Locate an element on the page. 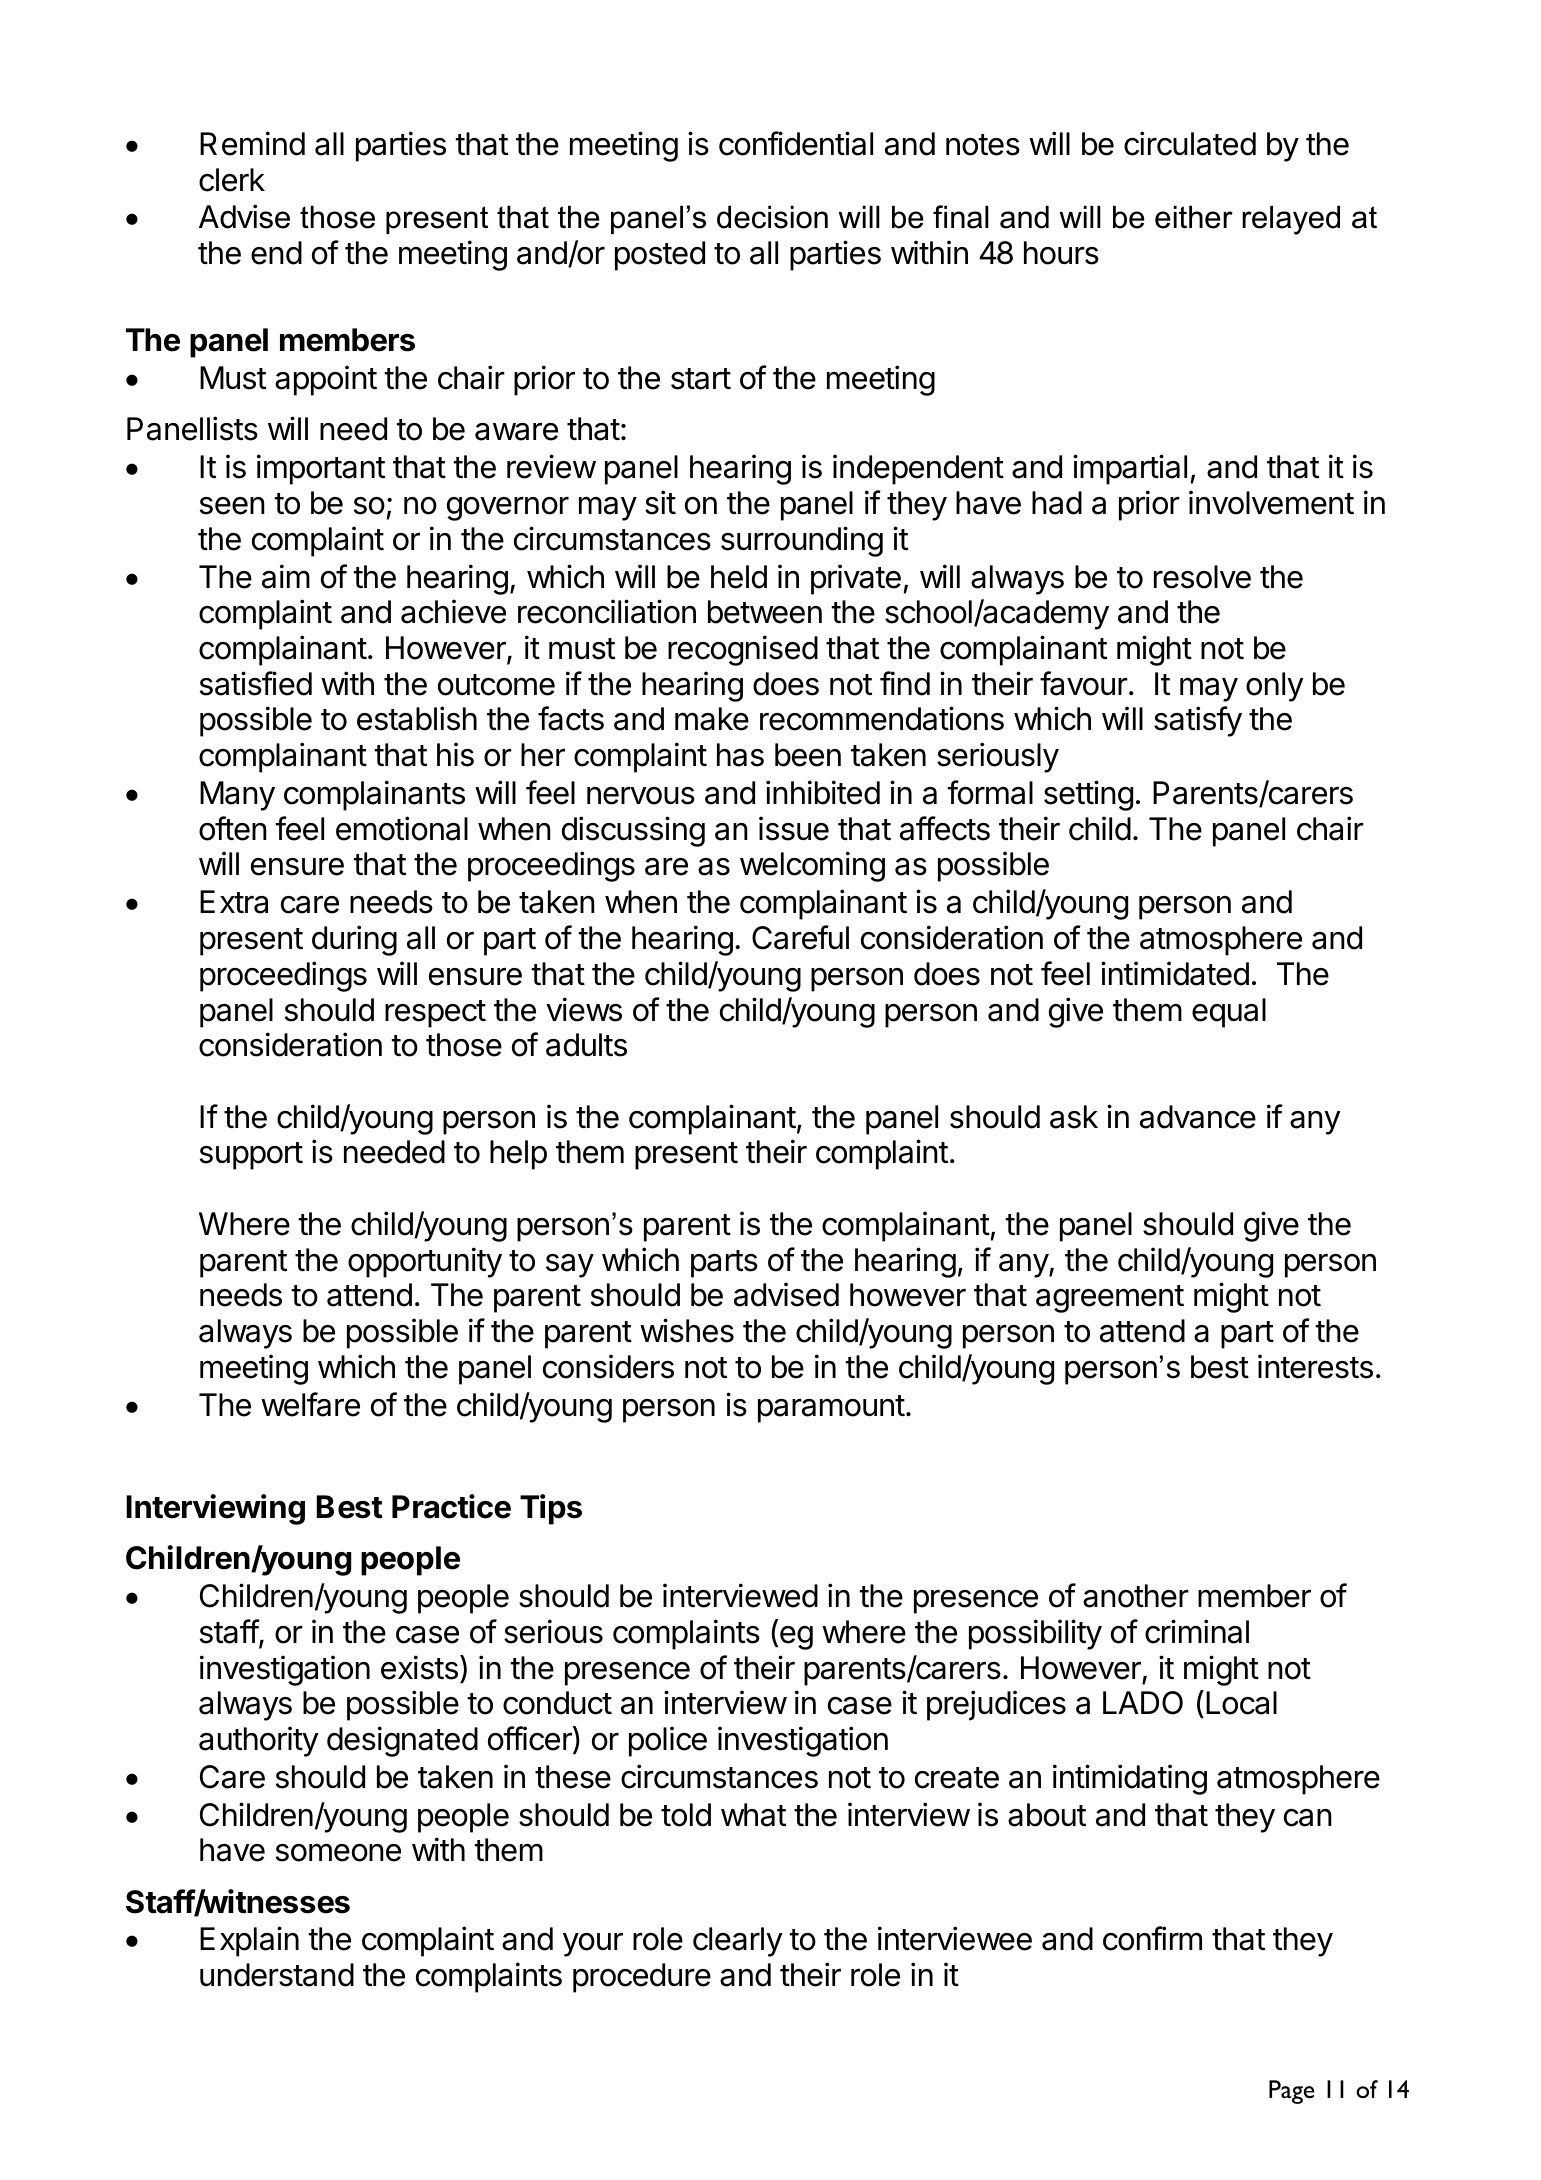 The width and height of the document is (1541, 2180). advance is located at coordinates (1198, 1117).
